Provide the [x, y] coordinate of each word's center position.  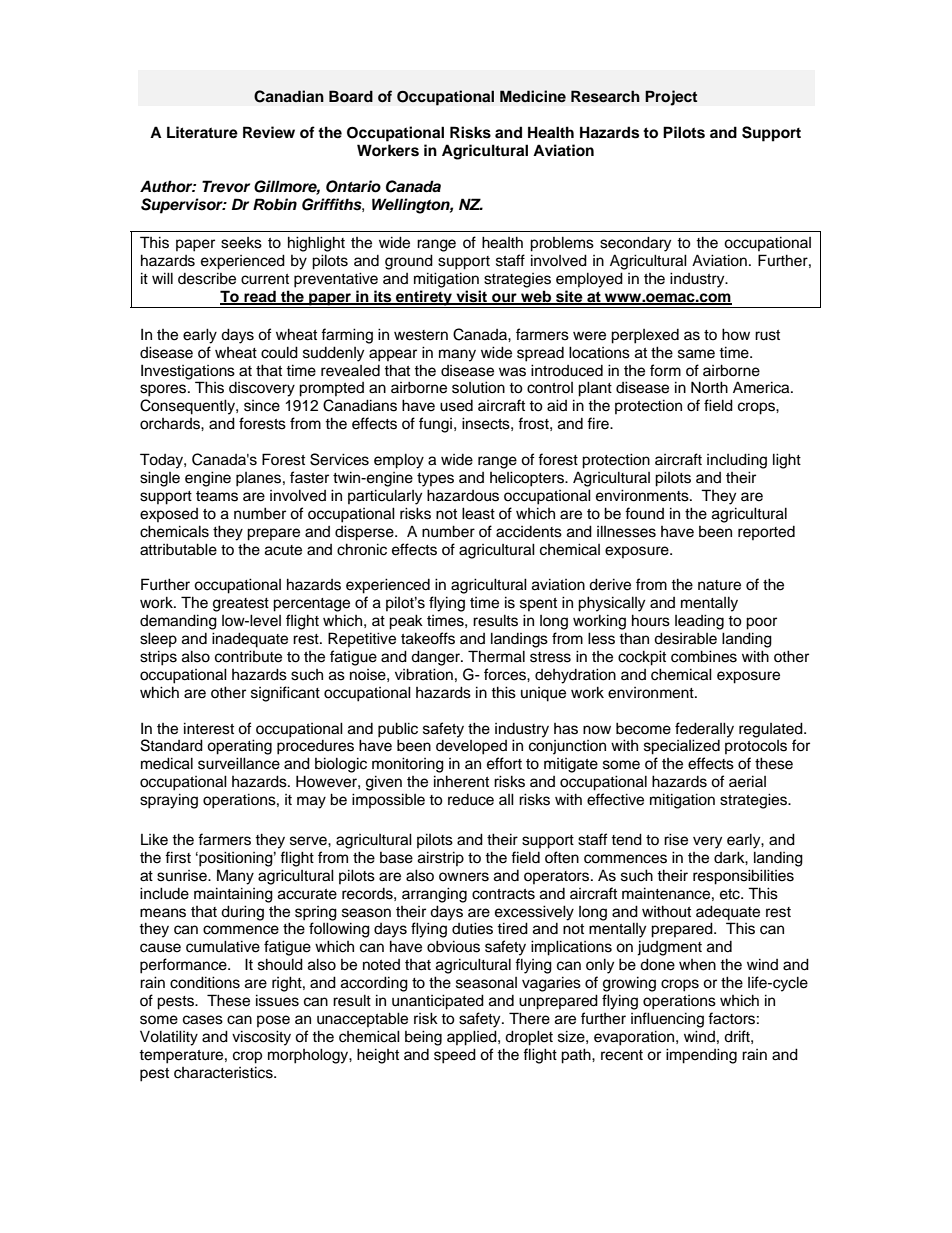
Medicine [533, 96]
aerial [747, 781]
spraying [169, 801]
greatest [241, 605]
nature [719, 585]
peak [406, 622]
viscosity [261, 1038]
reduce [471, 800]
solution [478, 387]
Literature [202, 132]
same [696, 354]
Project [671, 98]
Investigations [188, 372]
